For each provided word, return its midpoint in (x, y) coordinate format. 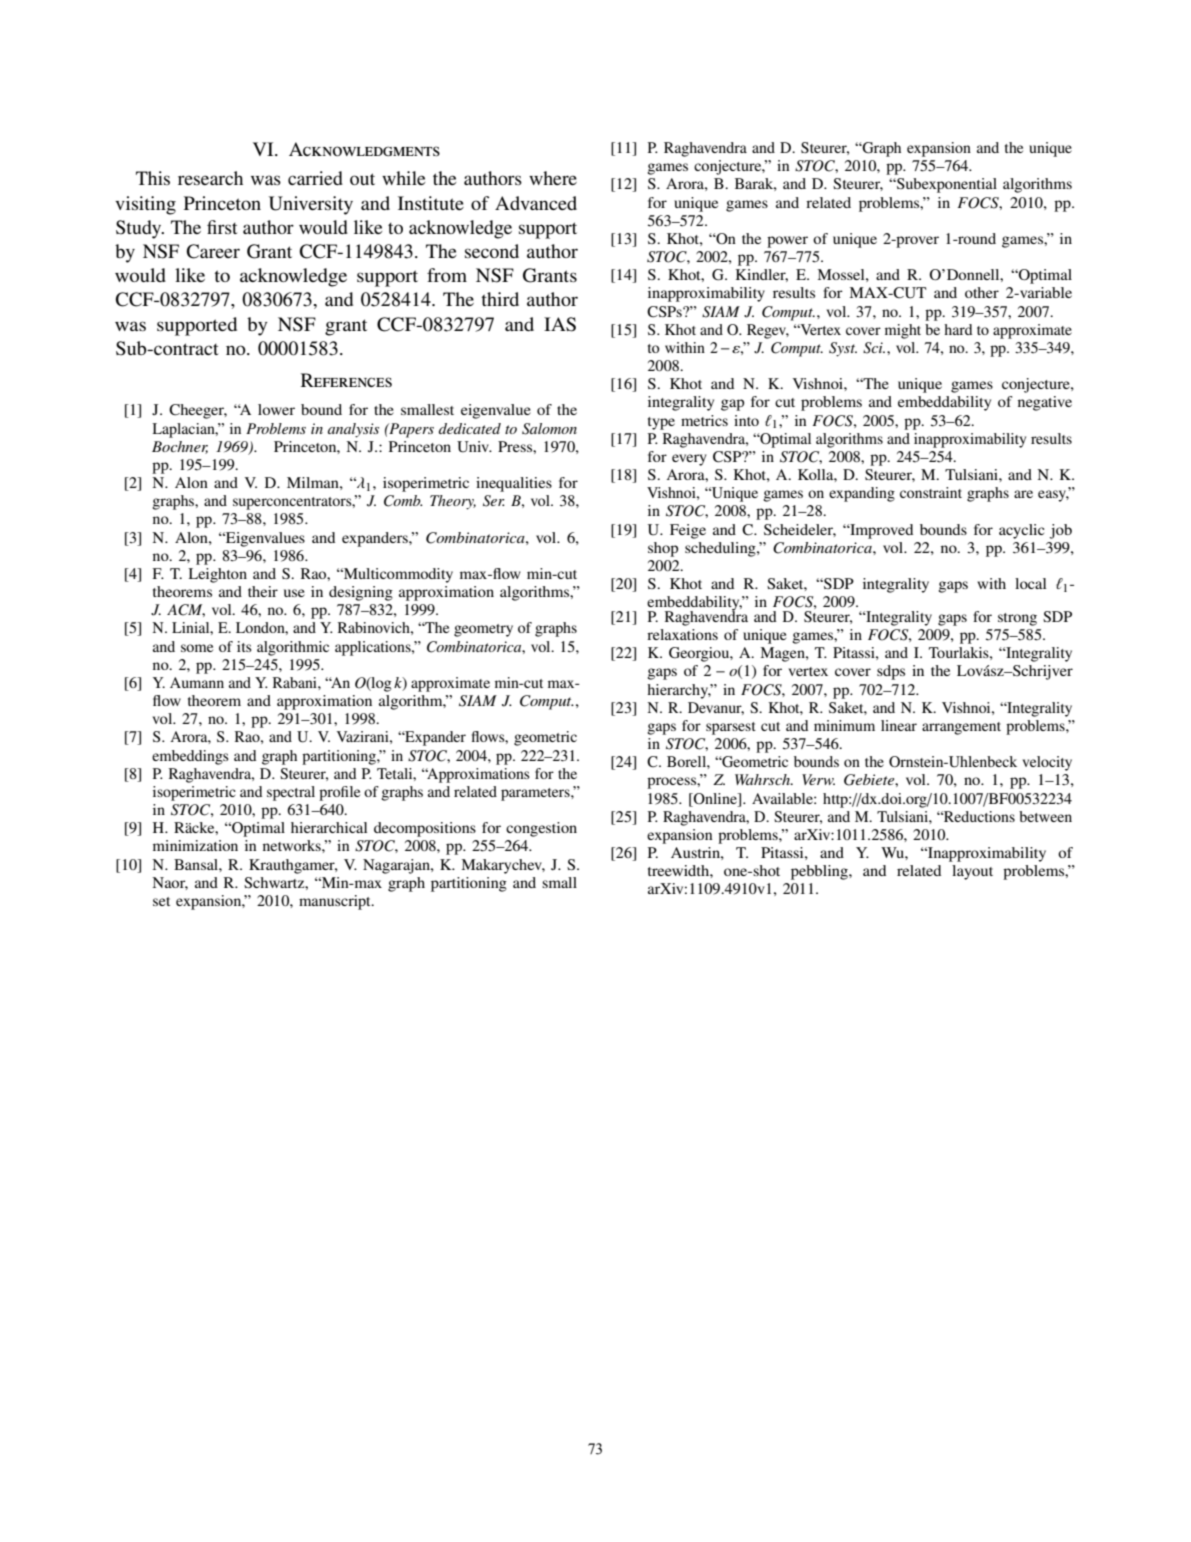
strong (1017, 619)
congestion (541, 829)
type (661, 423)
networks (293, 845)
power (787, 242)
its (244, 646)
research (210, 178)
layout (972, 872)
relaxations (682, 634)
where (553, 178)
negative (1045, 403)
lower (276, 409)
